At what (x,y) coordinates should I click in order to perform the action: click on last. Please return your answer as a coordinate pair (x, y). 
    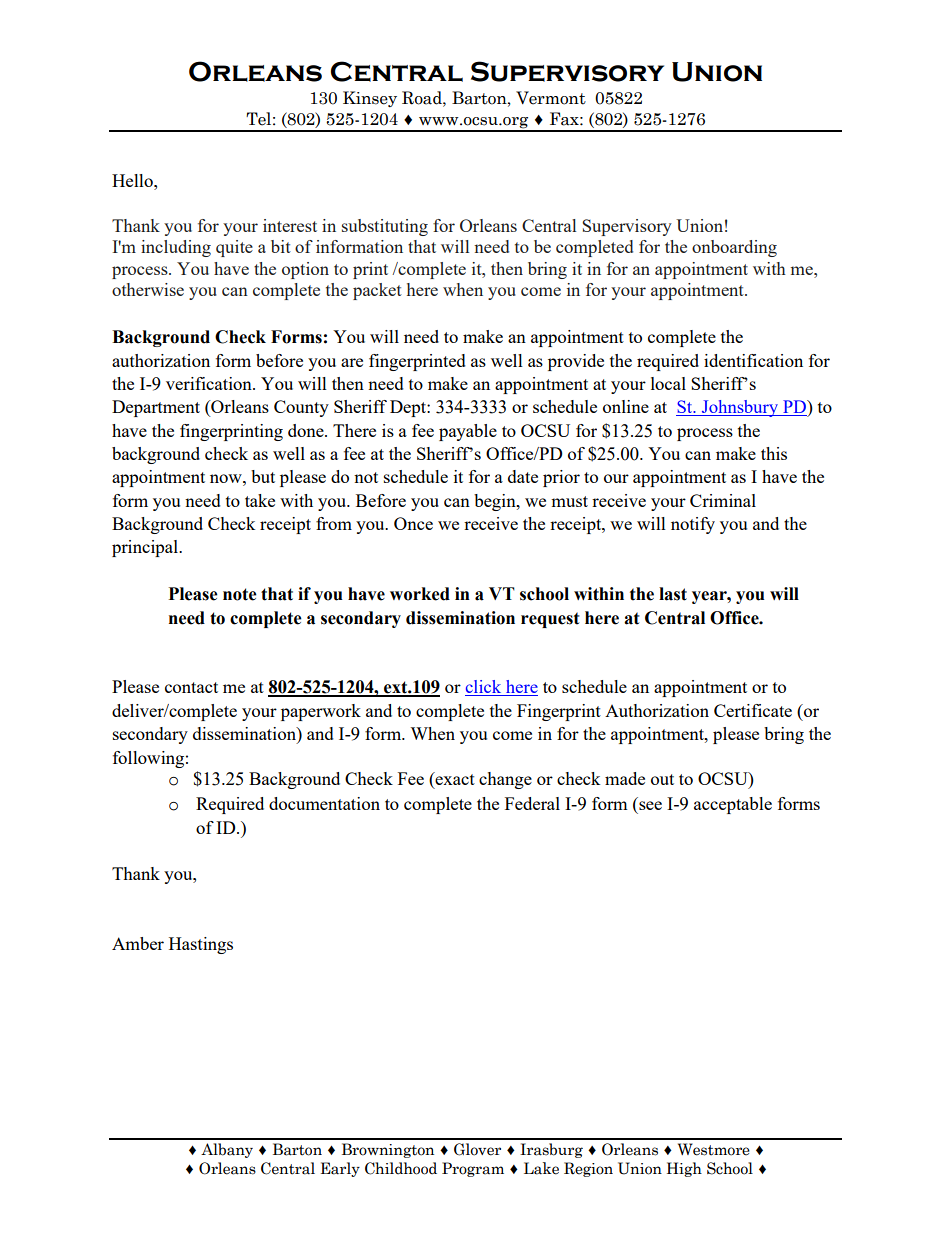
    Looking at the image, I should click on (673, 594).
